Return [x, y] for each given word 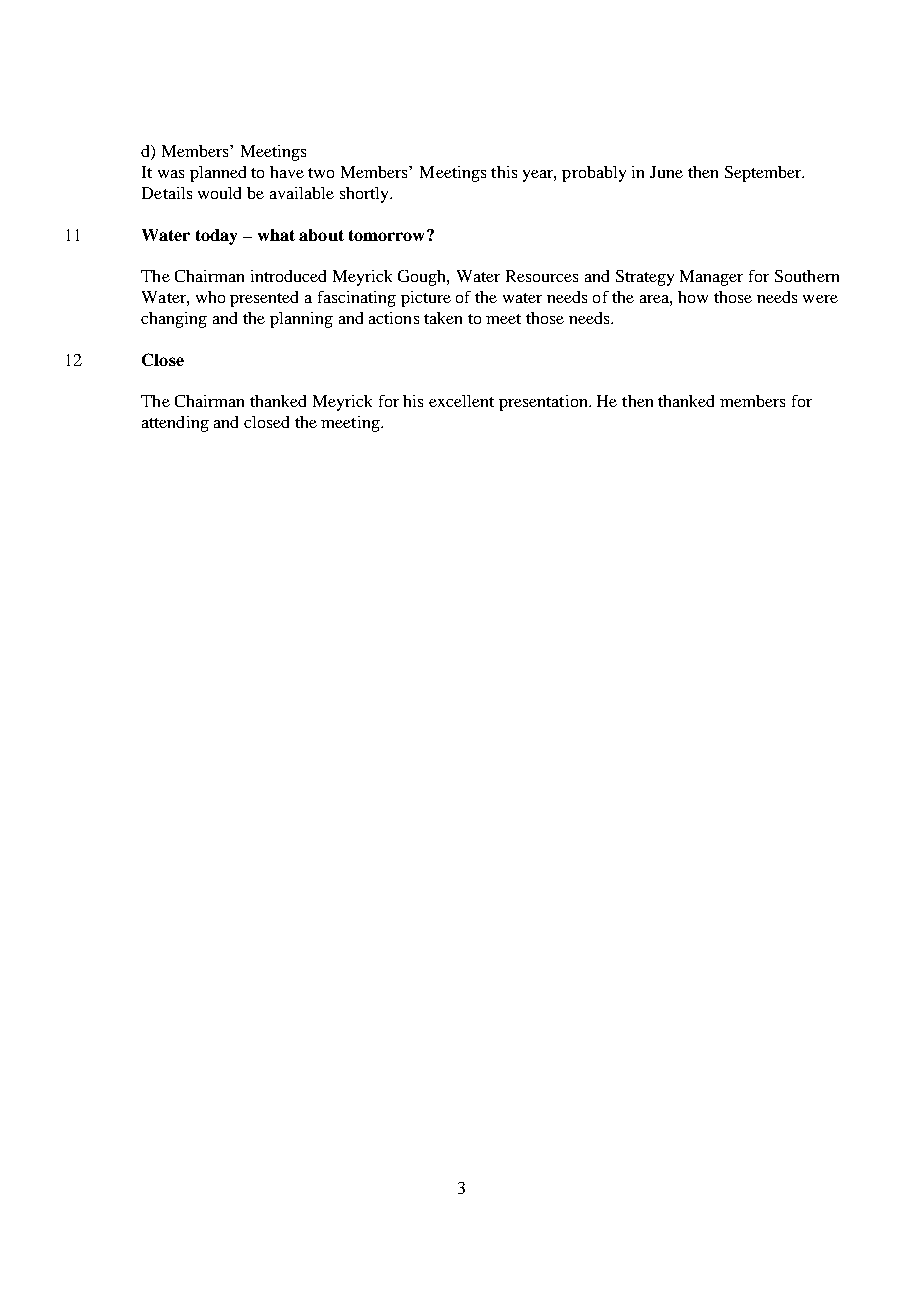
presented [264, 299]
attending [175, 424]
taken [443, 318]
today [216, 237]
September [764, 174]
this [504, 172]
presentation [544, 403]
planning [301, 320]
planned [218, 174]
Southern [807, 276]
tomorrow [388, 235]
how [693, 297]
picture [426, 299]
